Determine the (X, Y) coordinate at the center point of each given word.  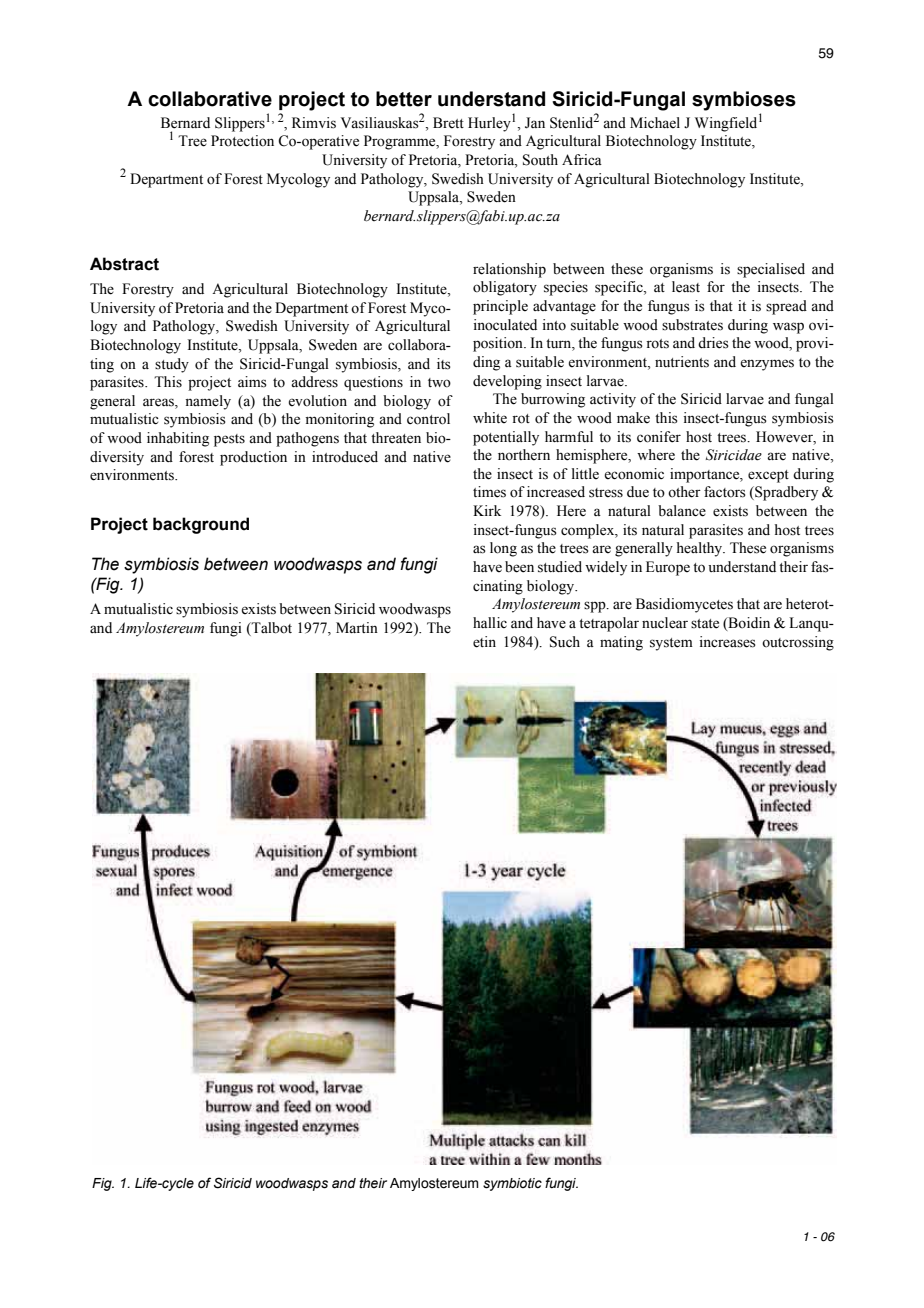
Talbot (271, 628)
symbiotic (512, 1184)
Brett (448, 123)
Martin (357, 627)
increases (727, 642)
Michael (655, 123)
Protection (242, 141)
